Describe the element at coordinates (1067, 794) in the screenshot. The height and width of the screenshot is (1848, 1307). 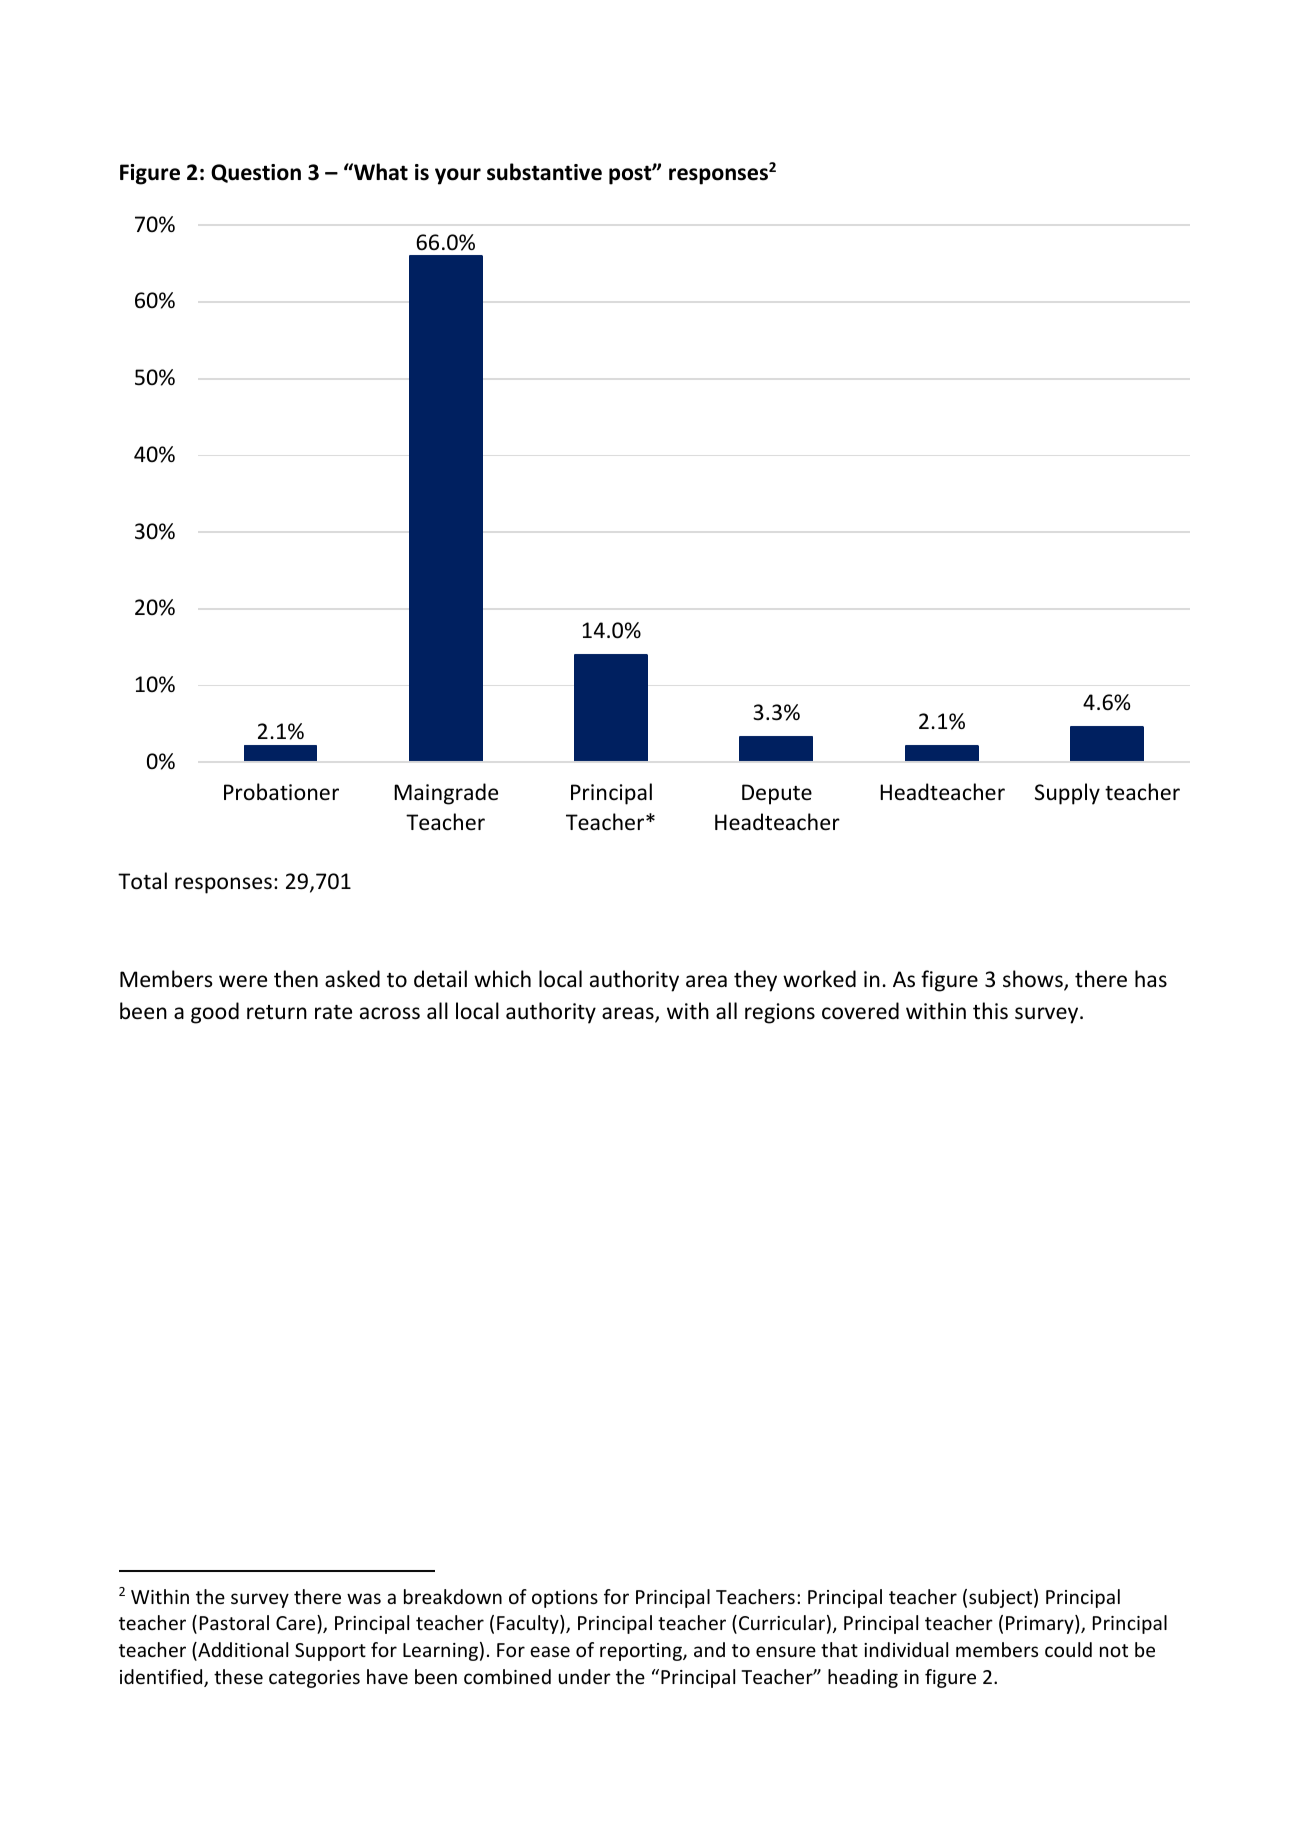
I see `Supply` at that location.
